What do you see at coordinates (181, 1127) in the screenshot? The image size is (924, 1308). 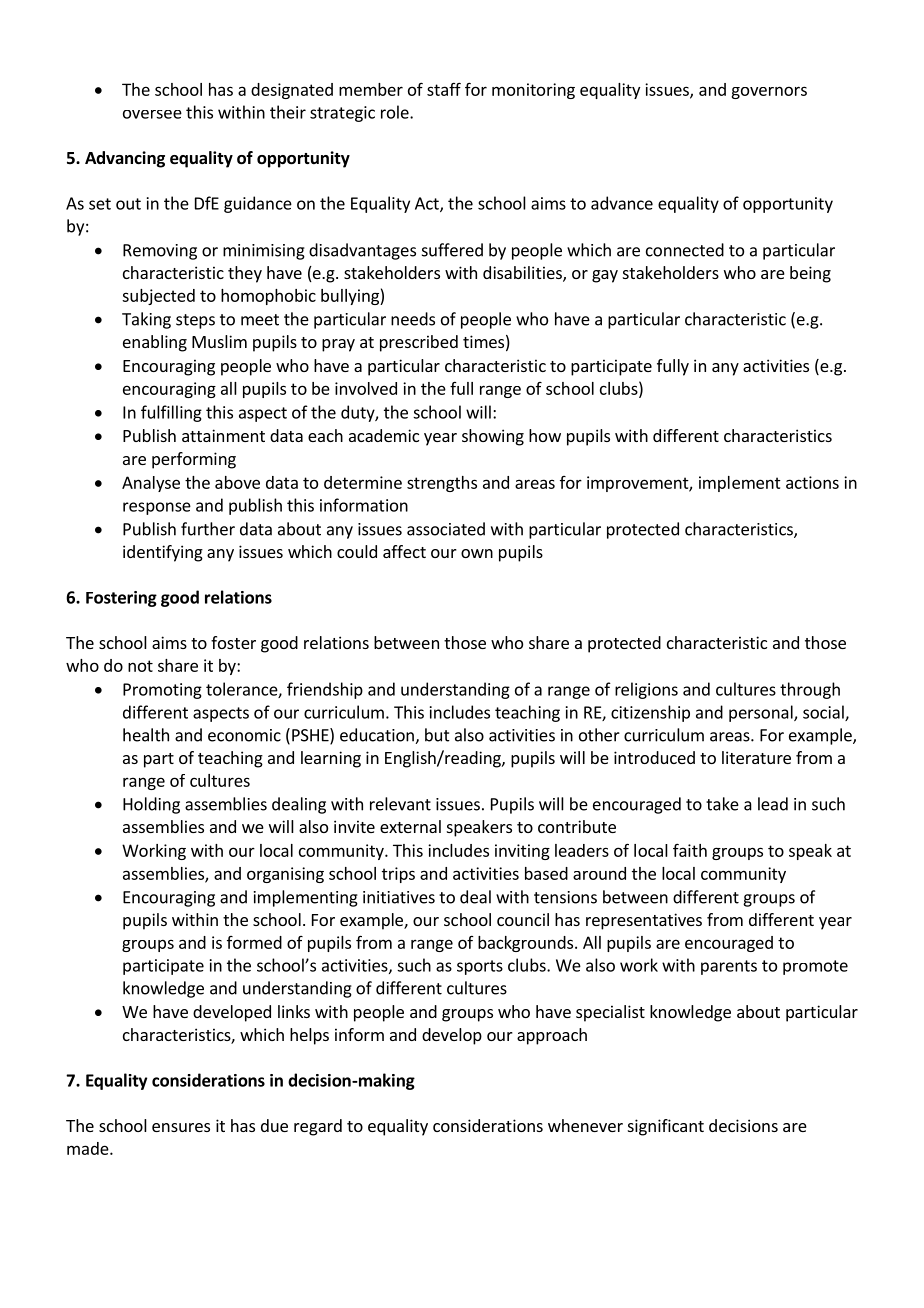 I see `ensures` at bounding box center [181, 1127].
